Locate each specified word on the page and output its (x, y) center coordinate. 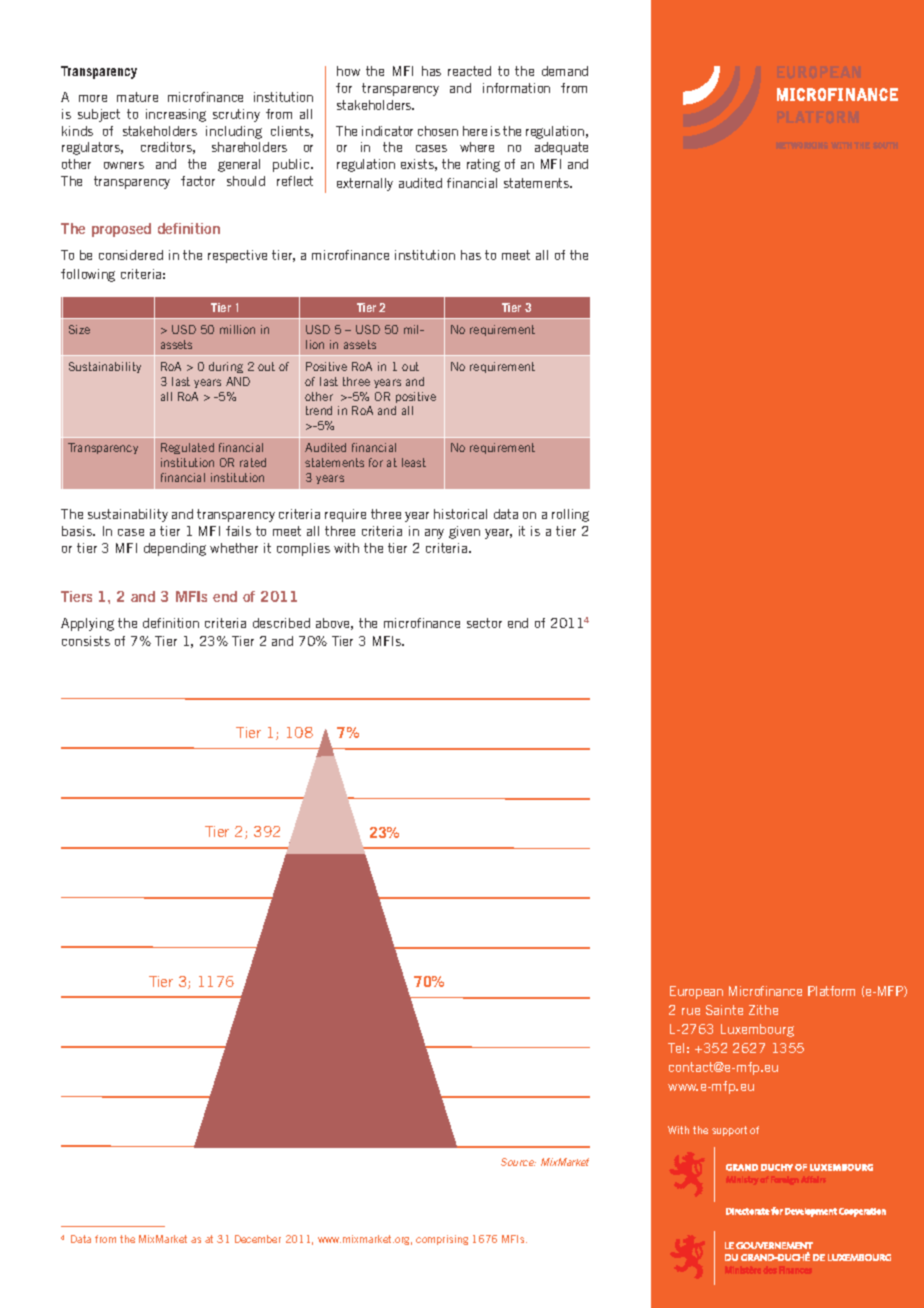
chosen (438, 131)
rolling (570, 515)
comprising (442, 1240)
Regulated (187, 448)
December (258, 1239)
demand (565, 71)
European (696, 992)
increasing (176, 115)
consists (86, 641)
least (414, 462)
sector (484, 623)
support (729, 1131)
